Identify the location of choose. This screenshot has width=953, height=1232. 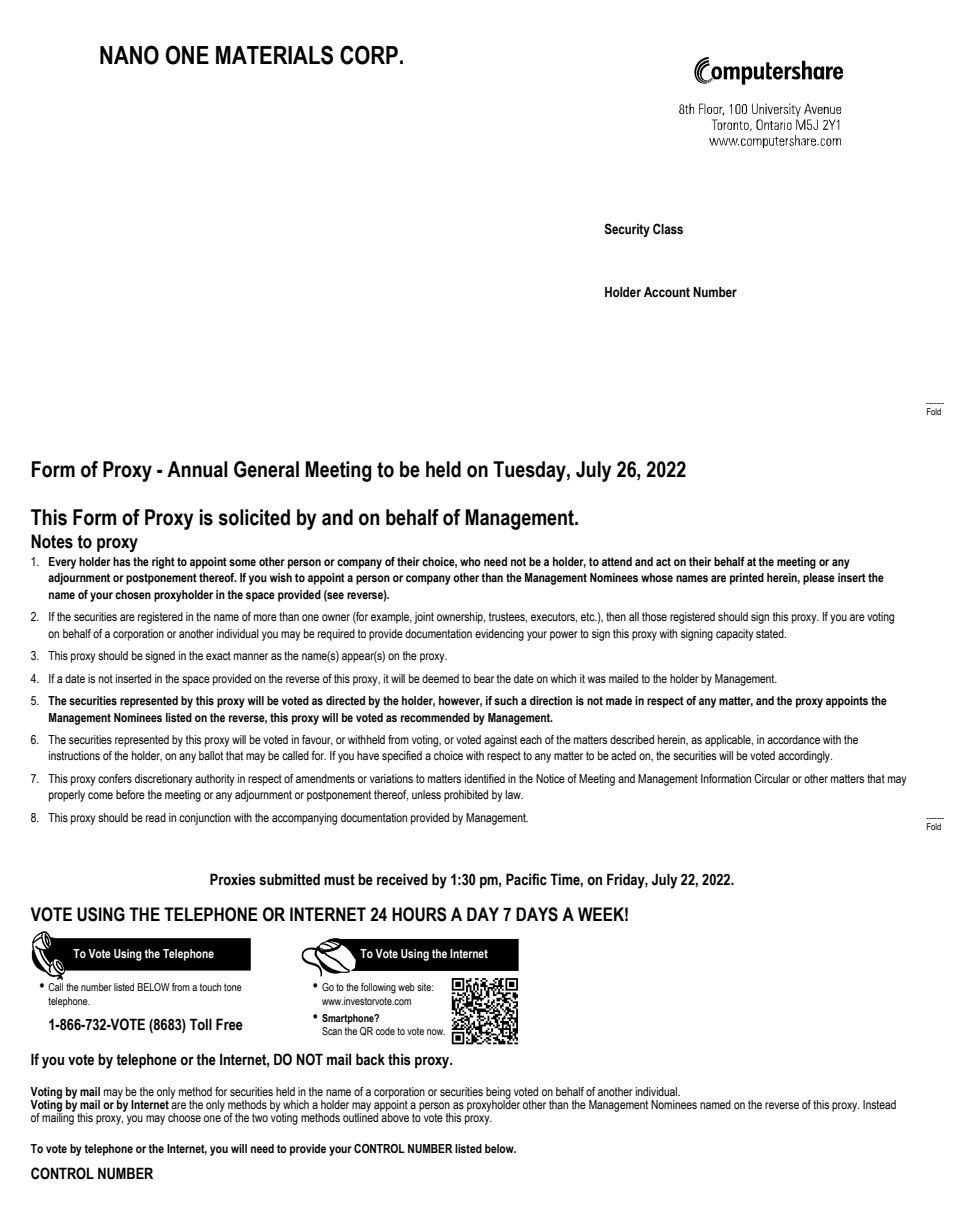
(184, 1117).
